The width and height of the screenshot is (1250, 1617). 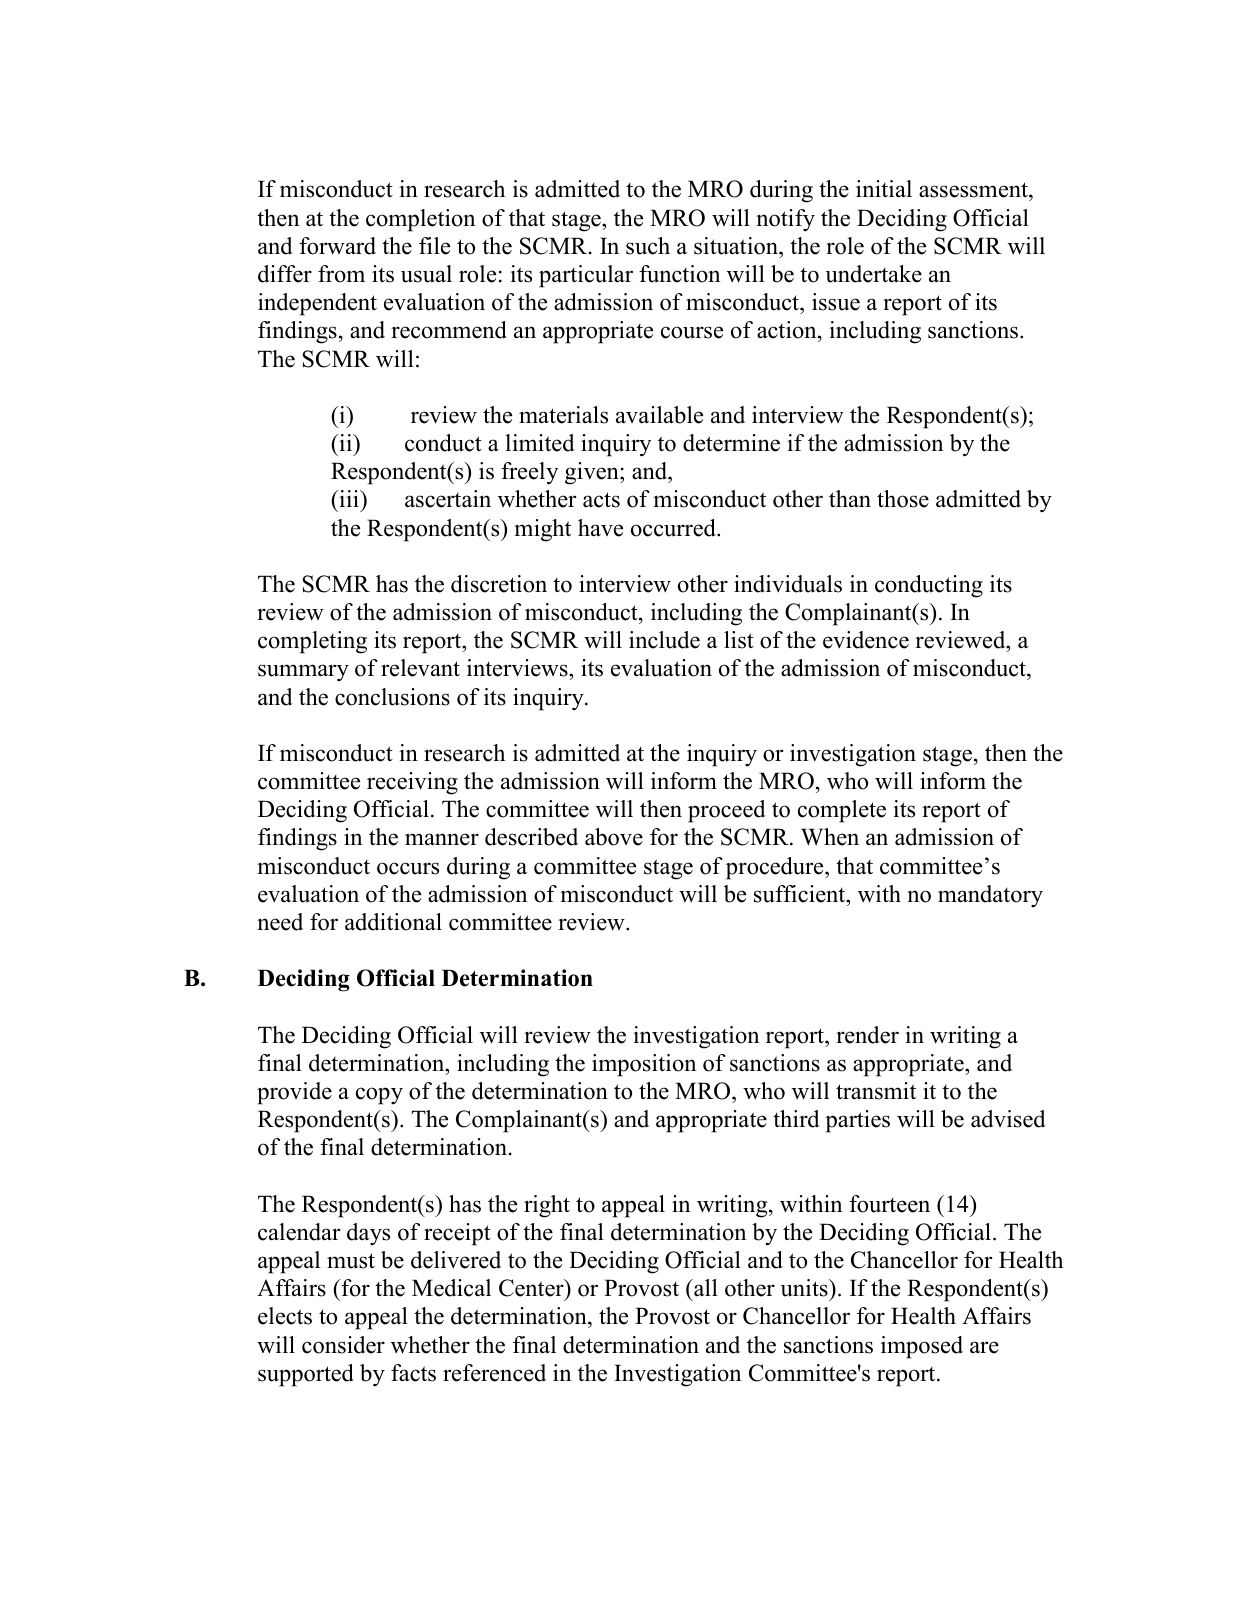 What do you see at coordinates (867, 1035) in the screenshot?
I see `render` at bounding box center [867, 1035].
